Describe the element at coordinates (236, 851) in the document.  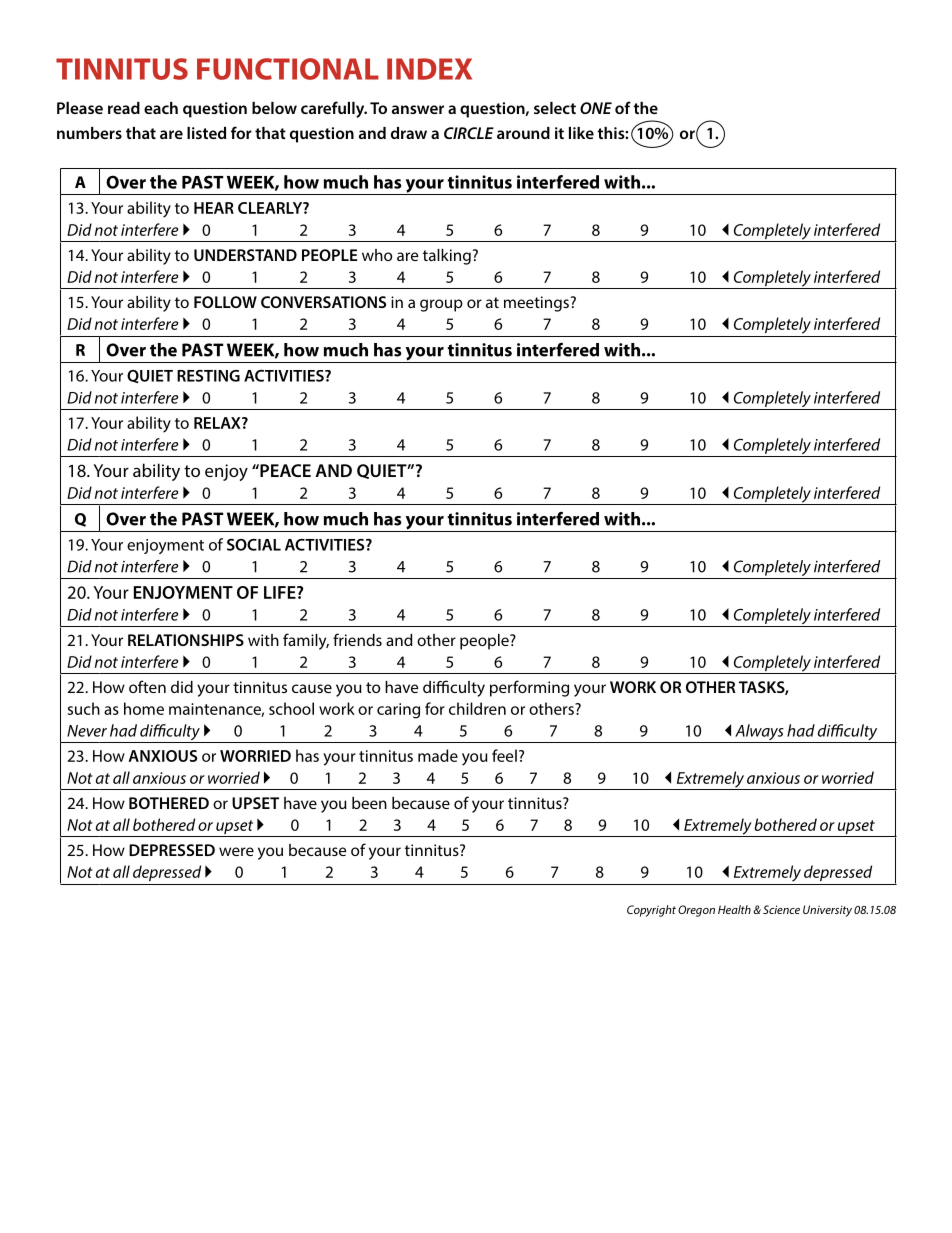
I see `were` at that location.
